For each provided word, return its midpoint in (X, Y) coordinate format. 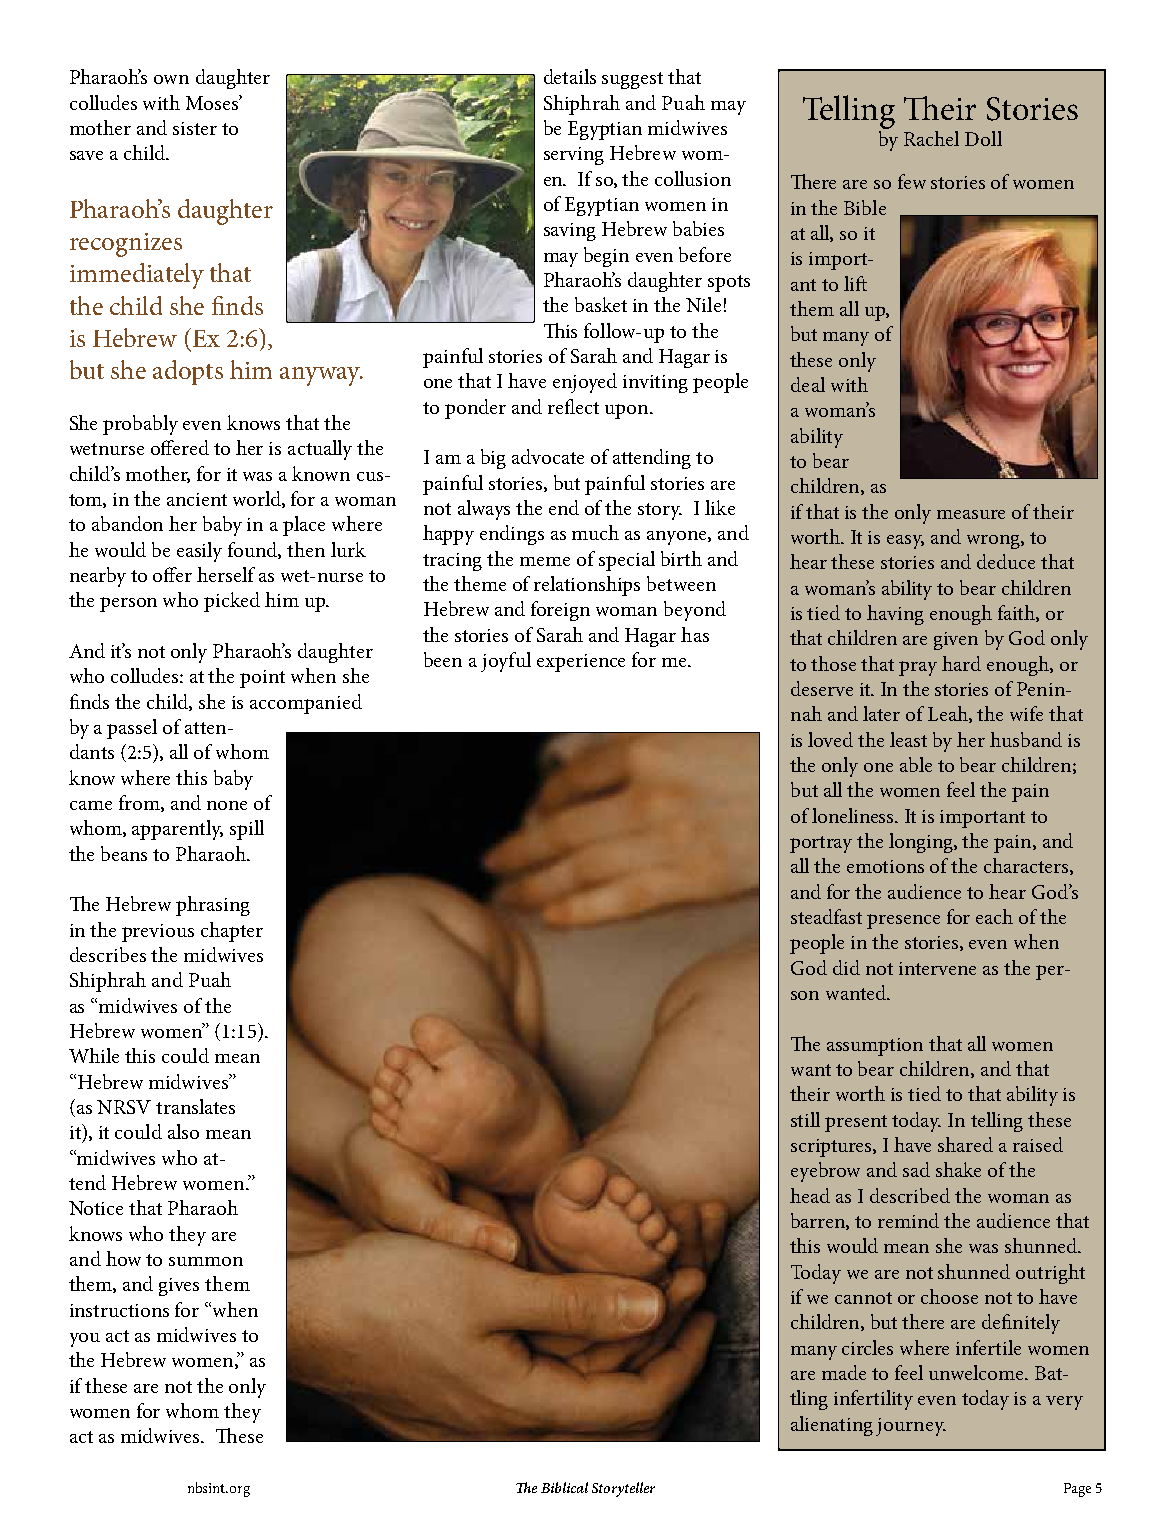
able (916, 764)
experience (581, 663)
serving (574, 156)
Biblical (564, 1487)
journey (911, 1427)
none (227, 805)
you (85, 1340)
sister (195, 128)
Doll (983, 138)
